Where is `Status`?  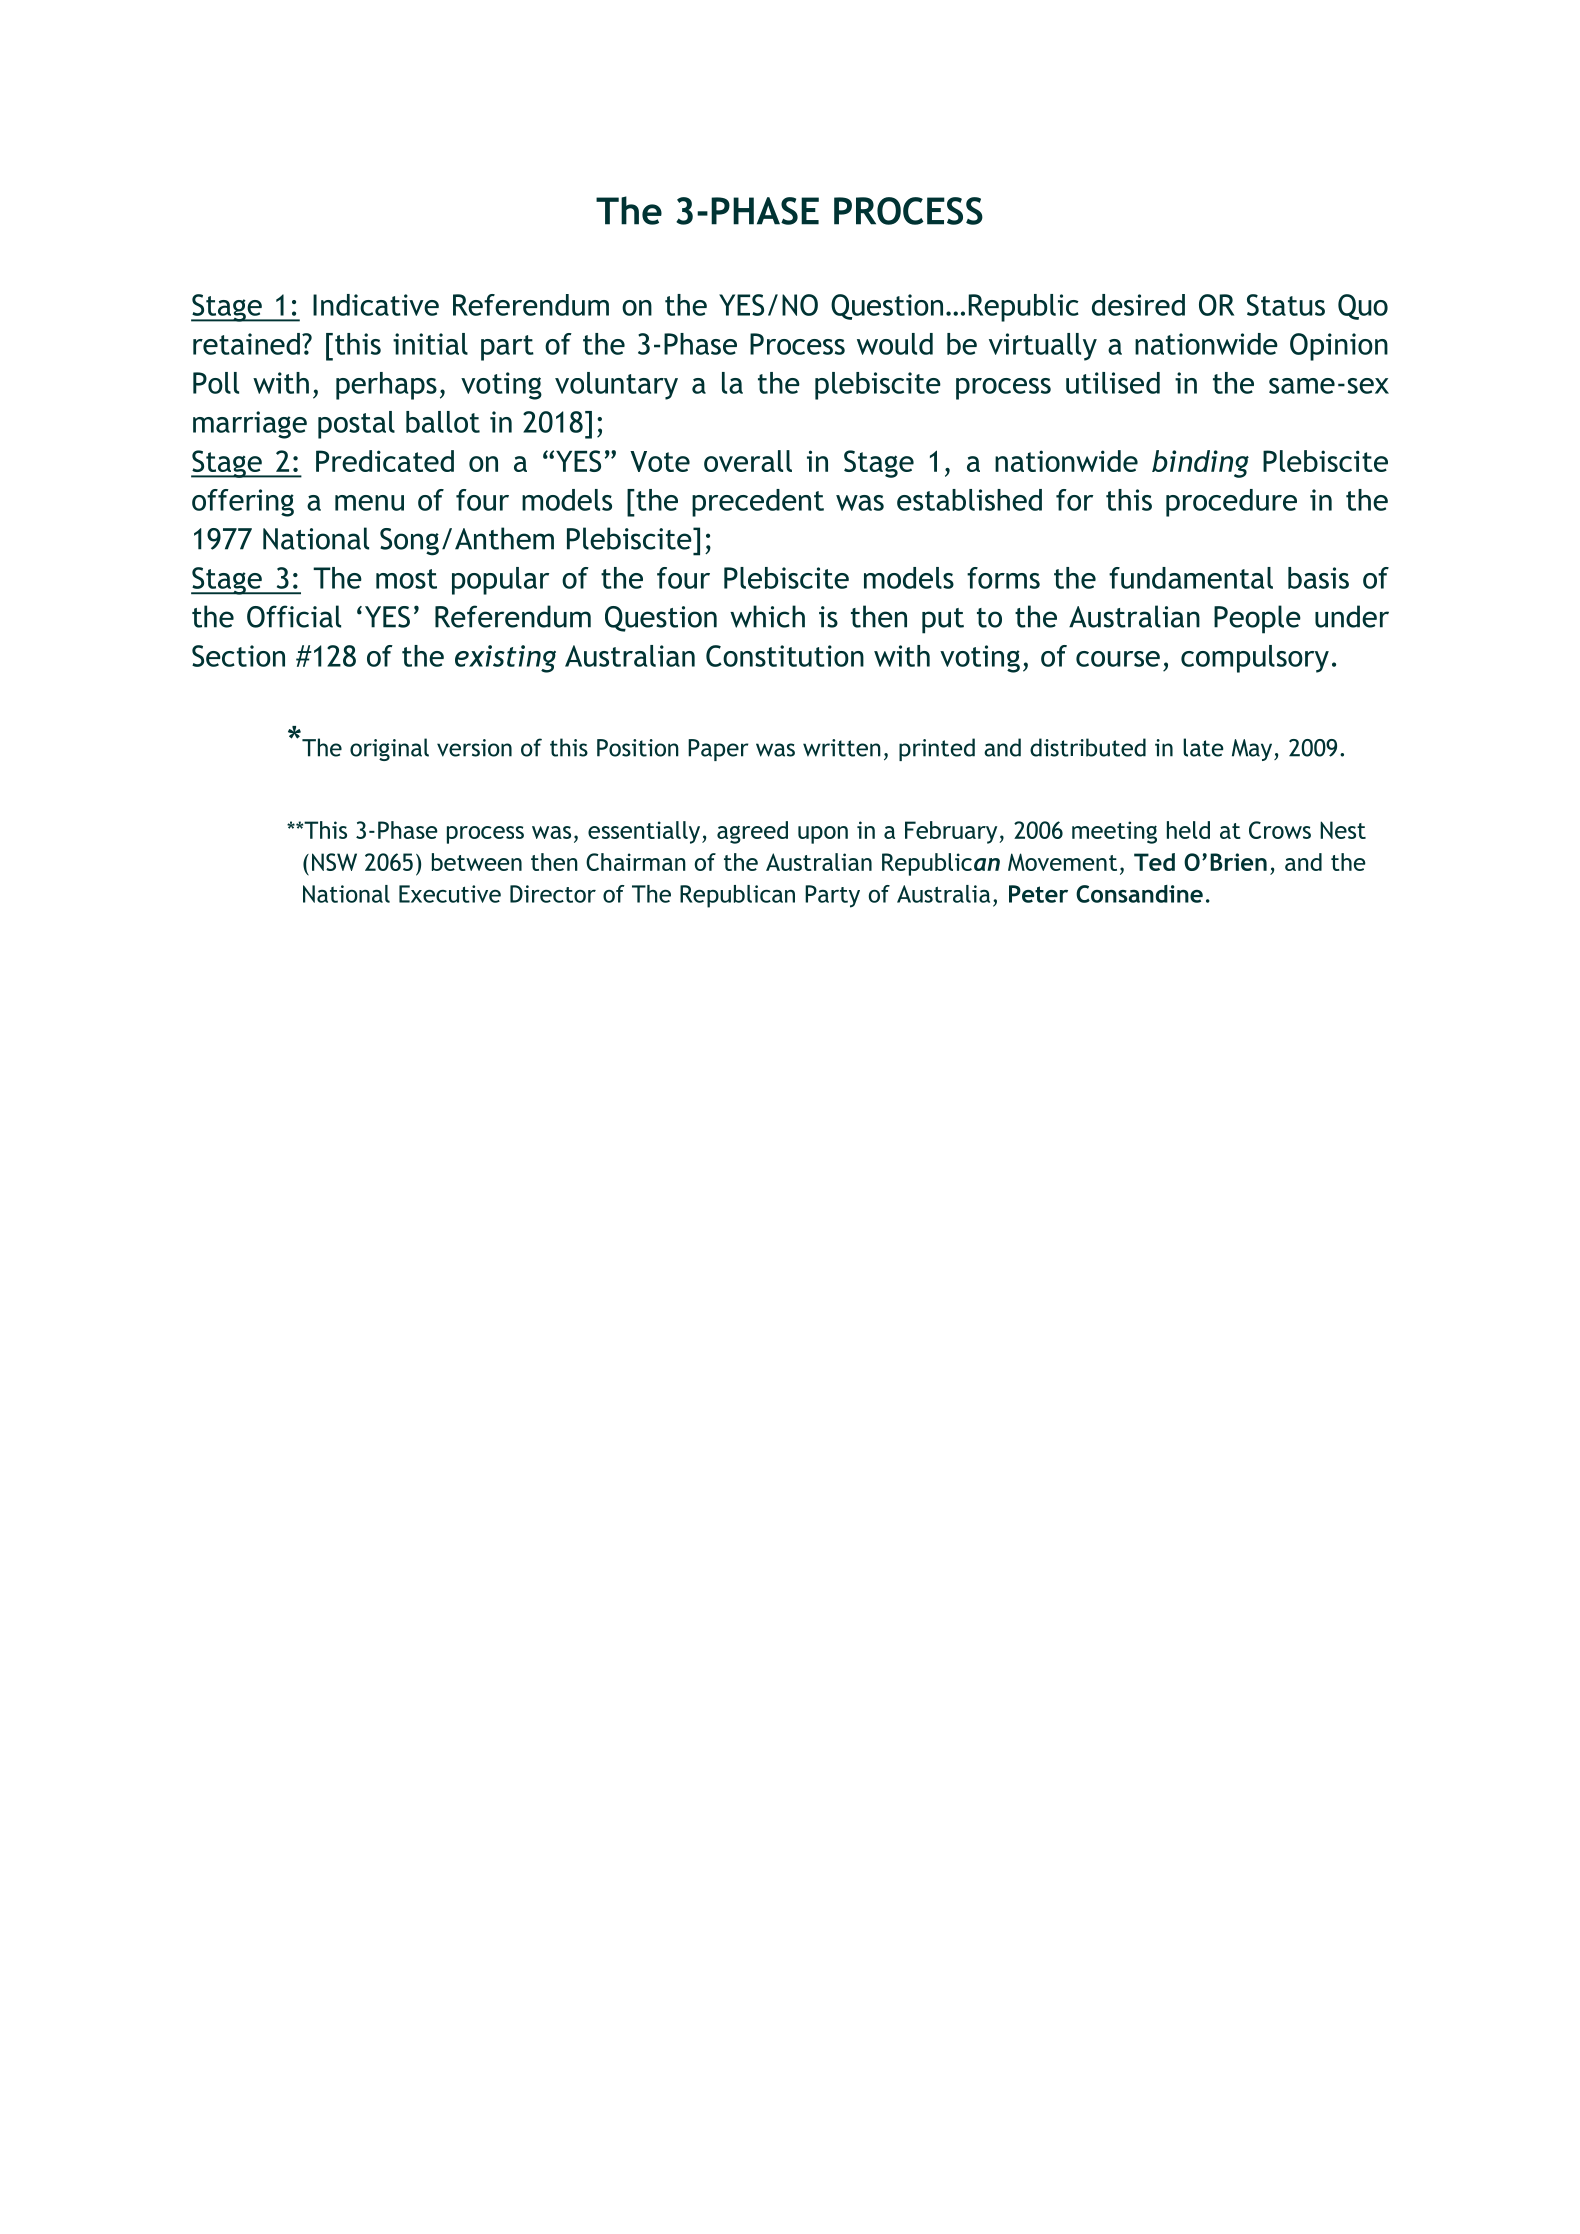
Status is located at coordinates (1286, 305).
